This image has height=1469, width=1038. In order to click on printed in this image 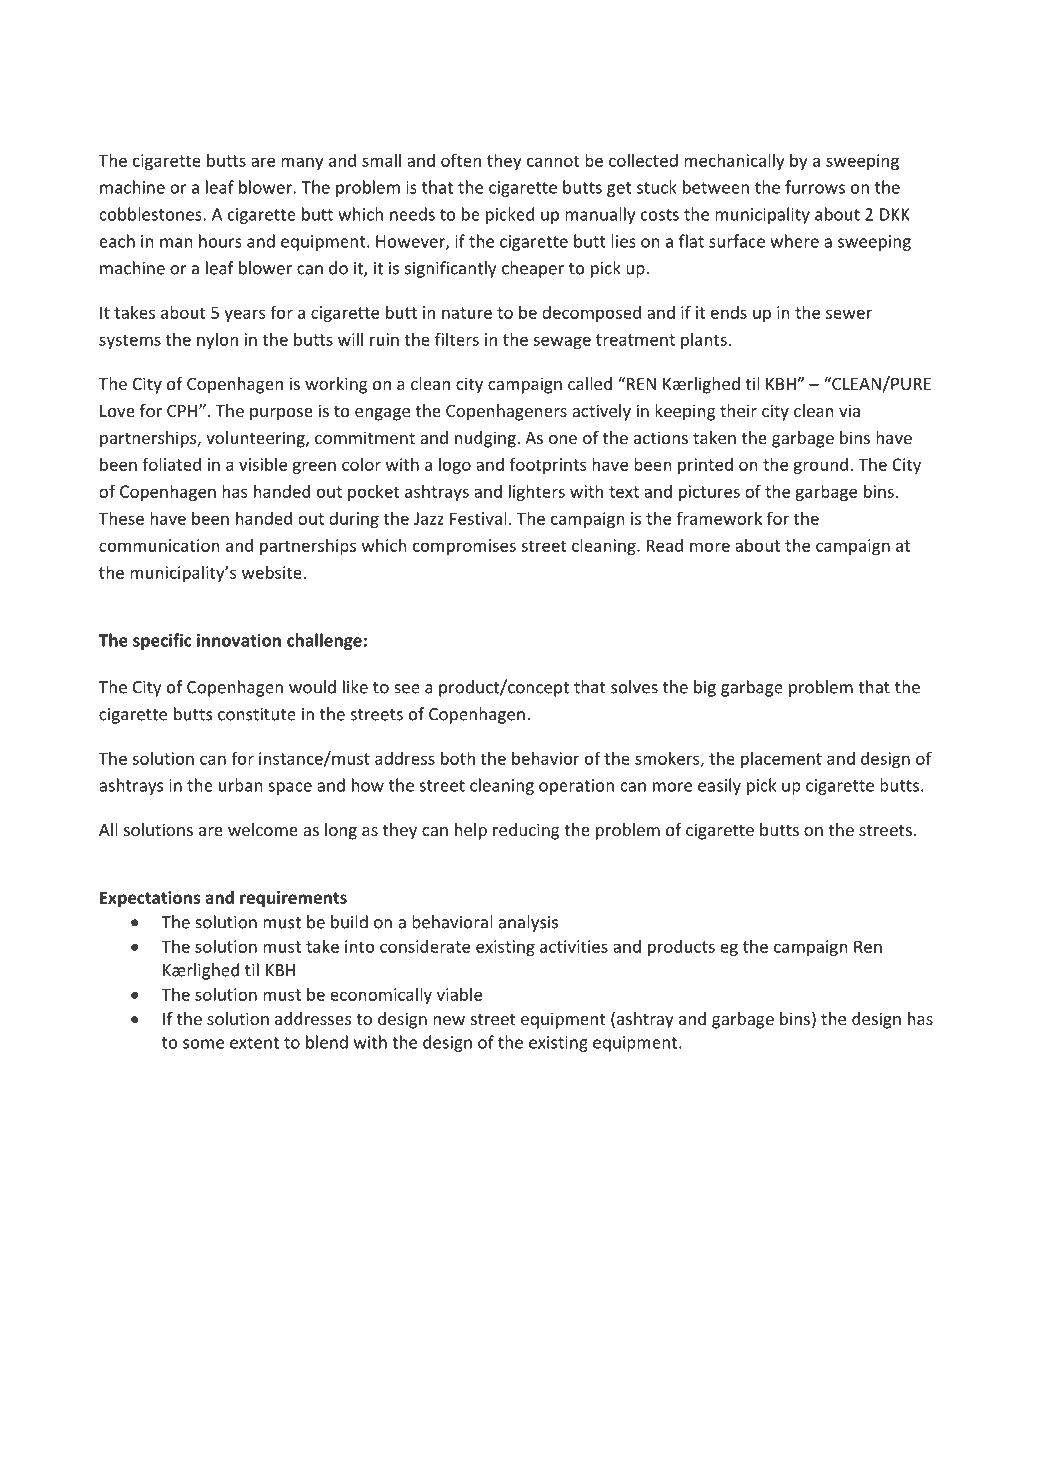, I will do `click(705, 466)`.
